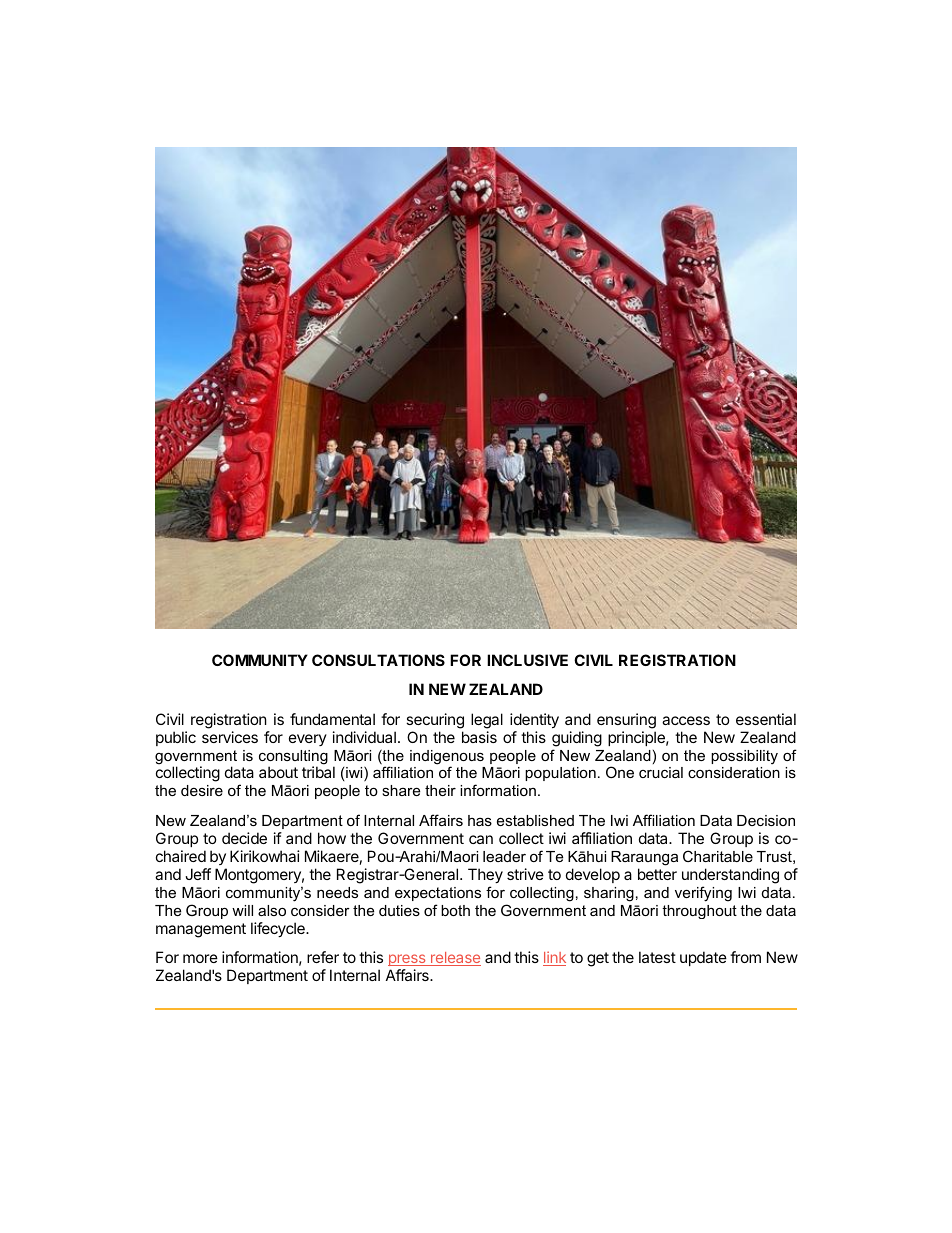 This image has height=1233, width=952. Describe the element at coordinates (686, 720) in the image. I see `access` at that location.
